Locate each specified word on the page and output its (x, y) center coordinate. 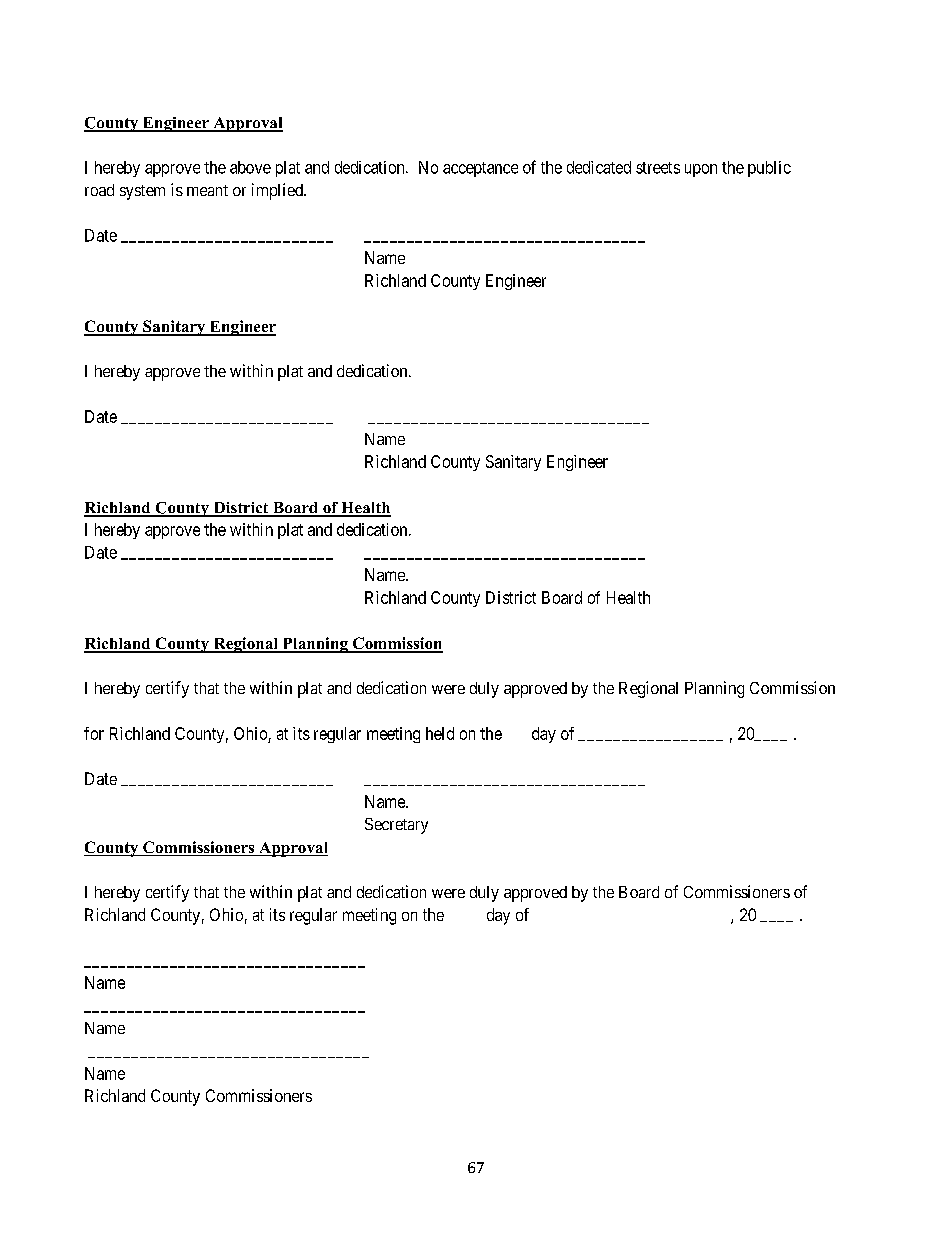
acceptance (480, 169)
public (769, 169)
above (250, 167)
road (99, 190)
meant (207, 190)
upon (701, 170)
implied (278, 191)
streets (658, 168)
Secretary (396, 826)
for (94, 733)
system (142, 192)
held (440, 733)
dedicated (599, 167)
